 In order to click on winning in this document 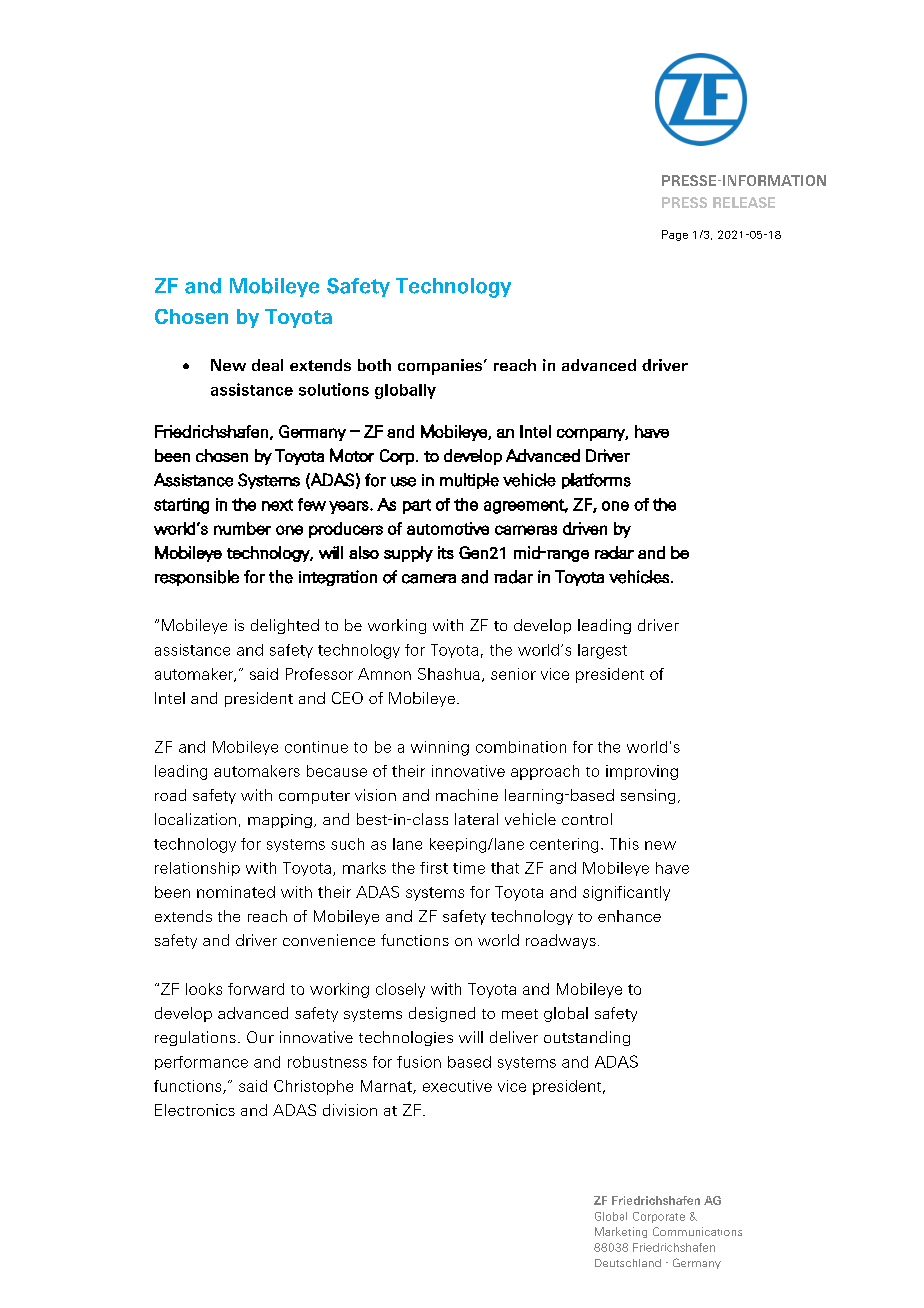, I will do `click(440, 748)`.
